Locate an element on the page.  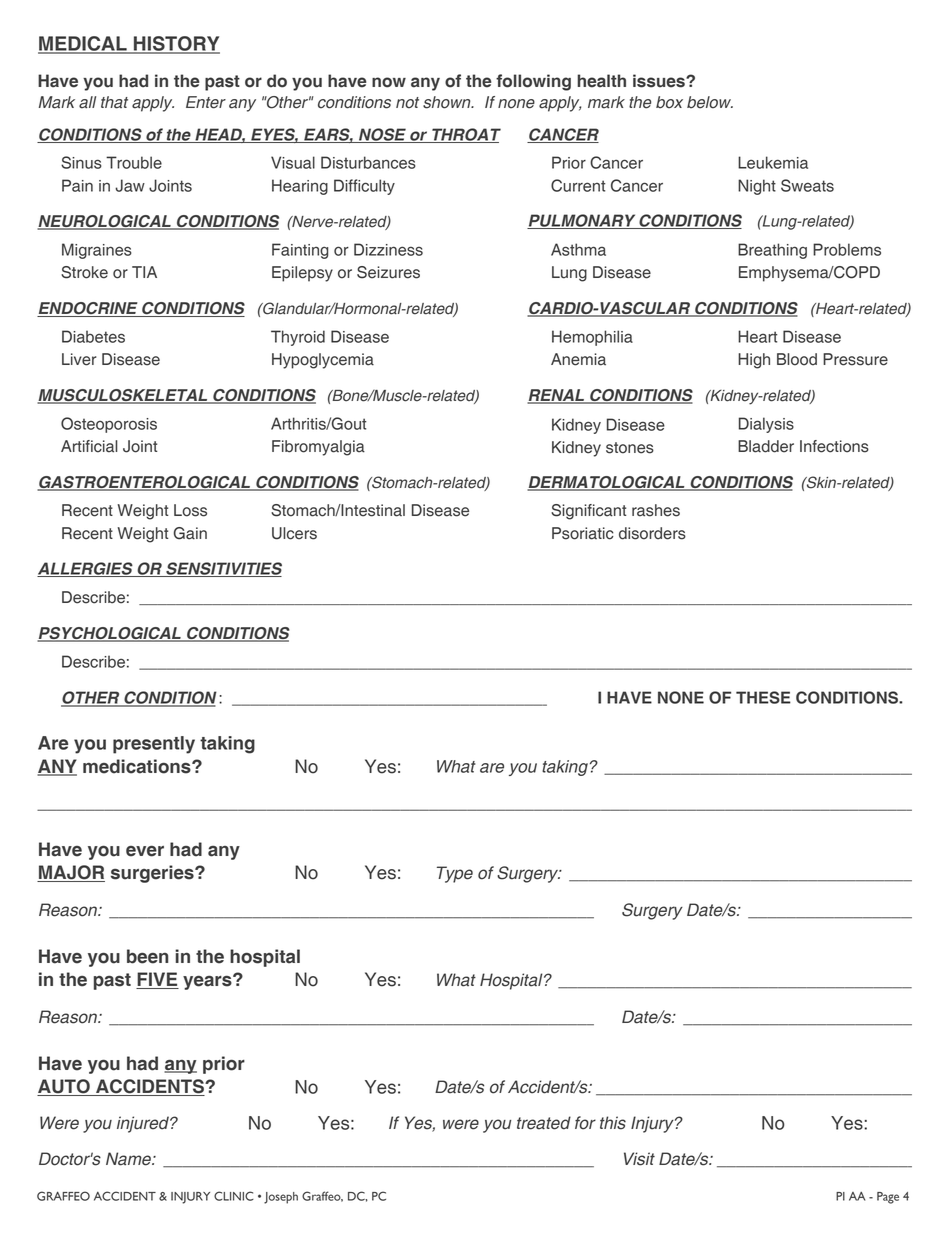
Diabetes is located at coordinates (93, 336).
